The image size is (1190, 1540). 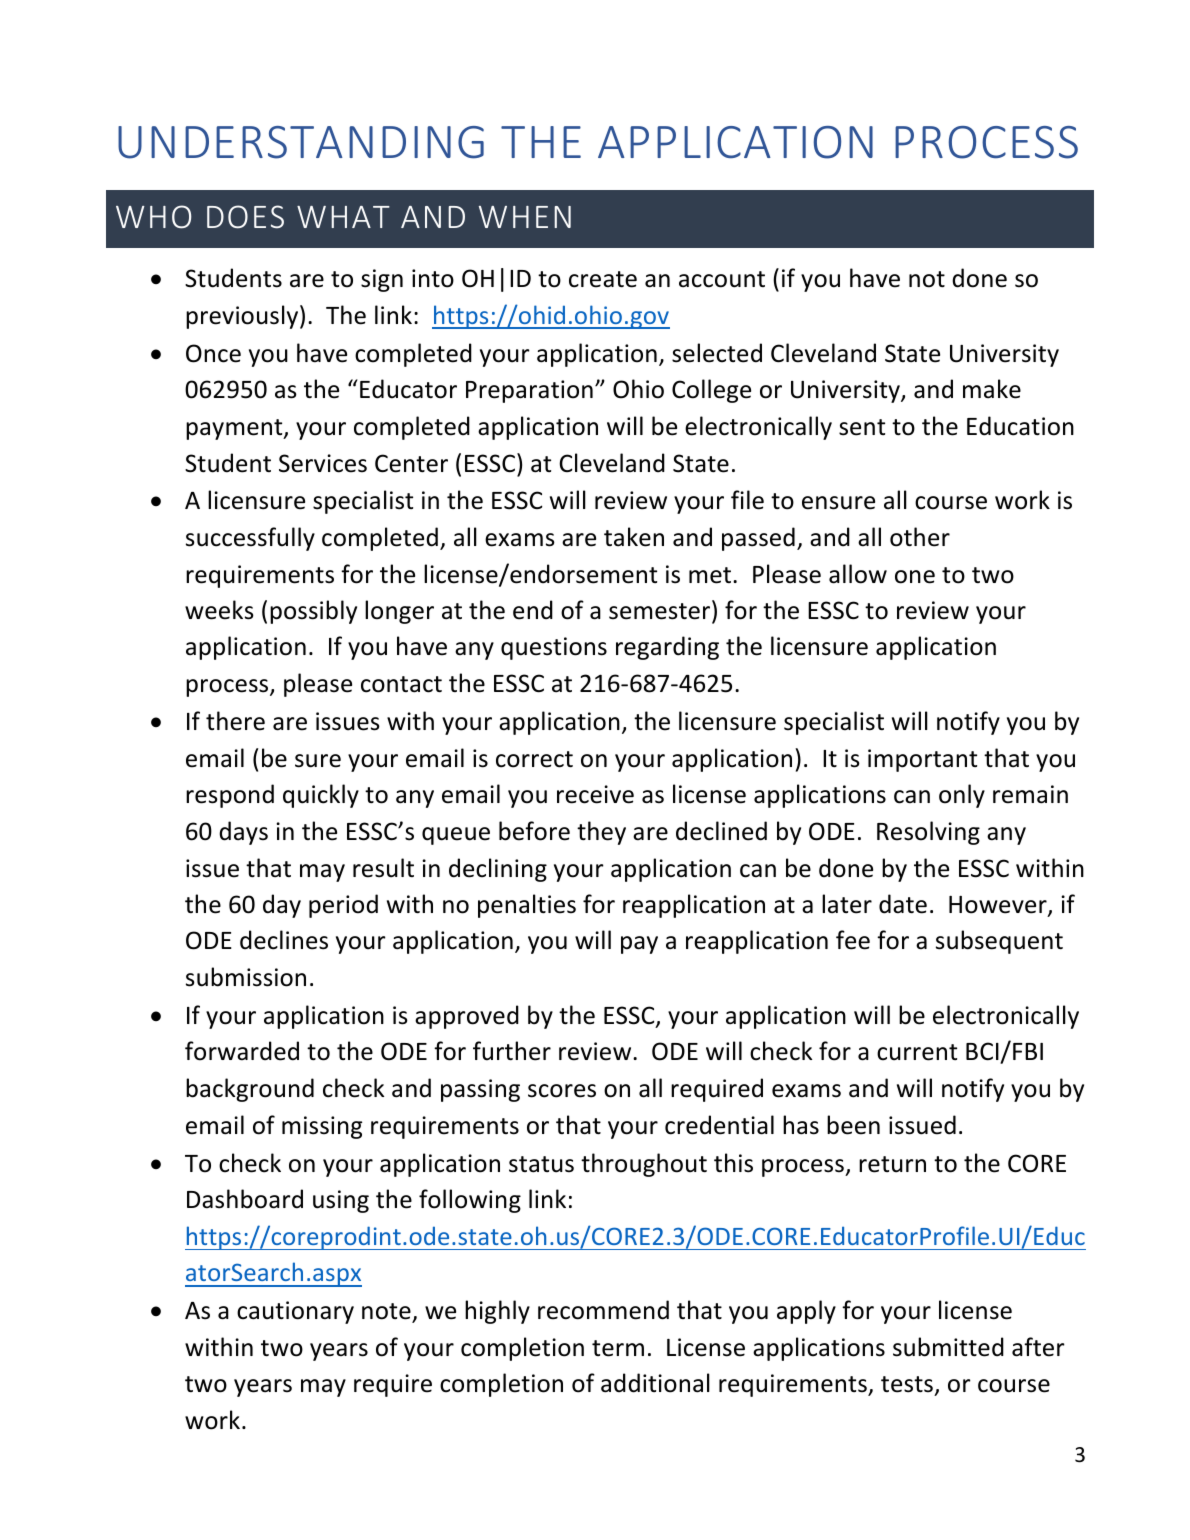 I want to click on account, so click(x=722, y=279).
